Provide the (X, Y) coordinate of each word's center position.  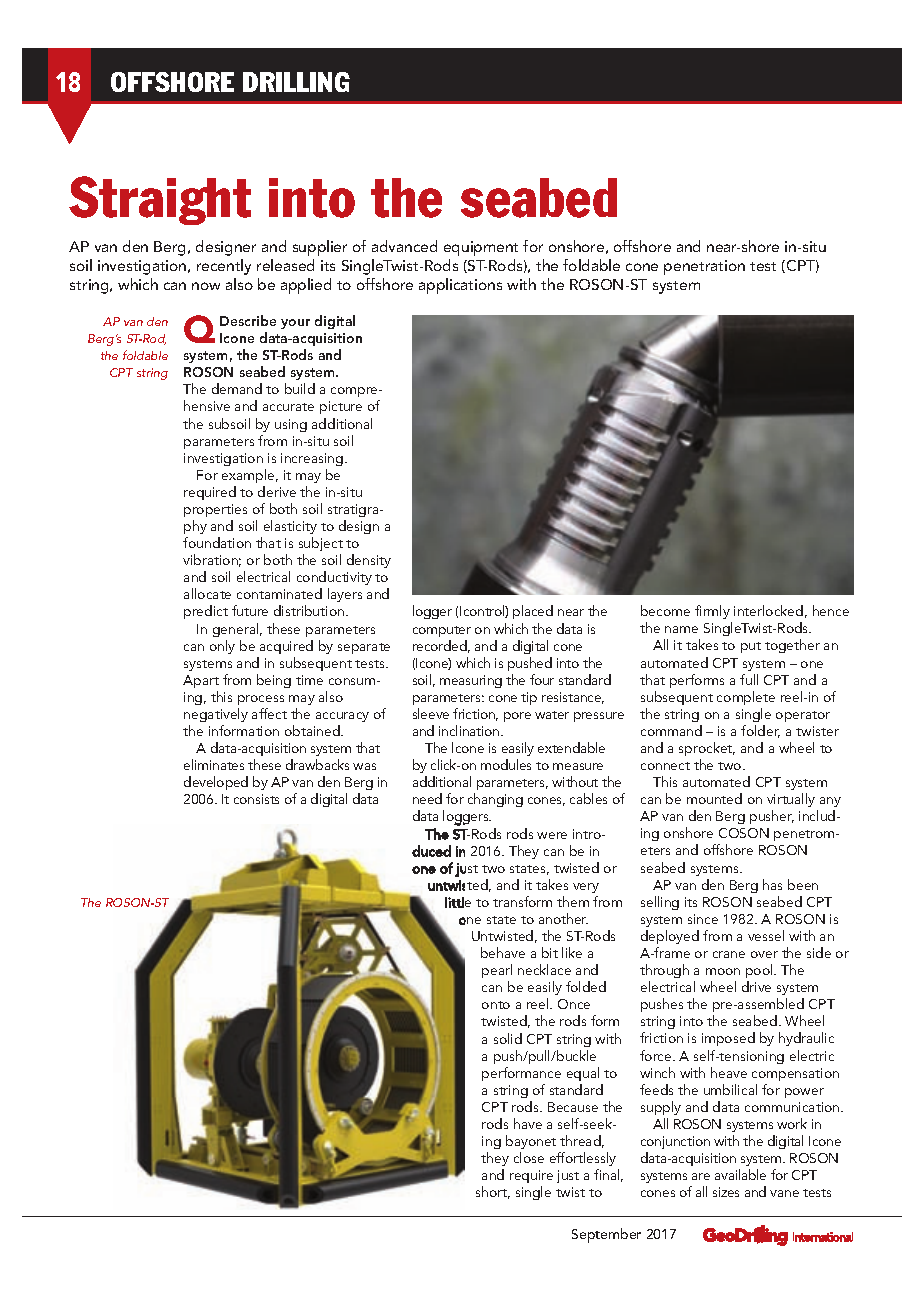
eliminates (214, 764)
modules (506, 764)
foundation (217, 542)
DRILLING (296, 82)
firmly (713, 614)
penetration (704, 267)
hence (831, 610)
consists (256, 799)
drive (756, 986)
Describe (248, 320)
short (493, 1192)
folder (760, 731)
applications (460, 286)
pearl (497, 971)
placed (533, 612)
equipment (481, 250)
